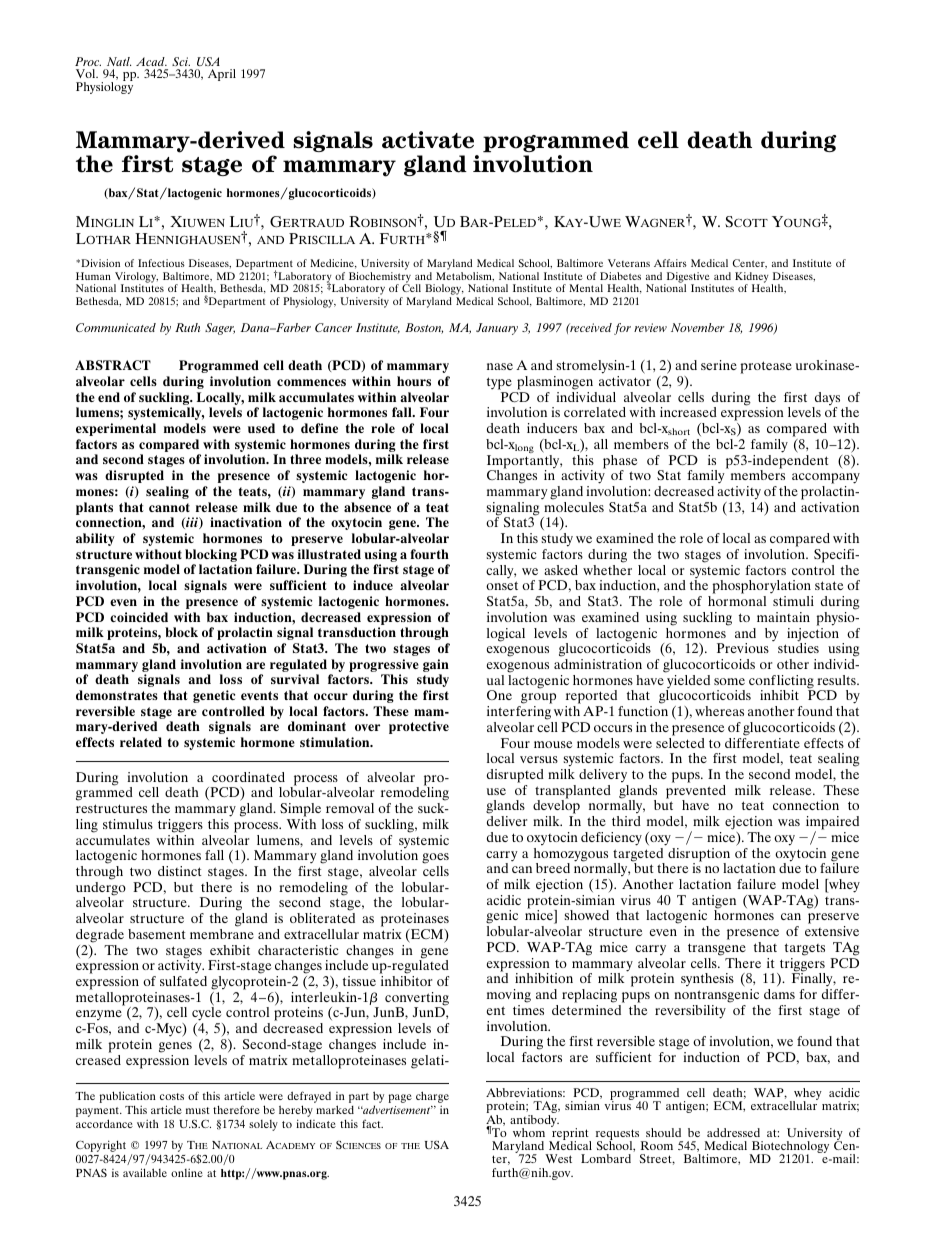 The height and width of the image is (1233, 952). Describe the element at coordinates (187, 327) in the image. I see `Ruth` at that location.
